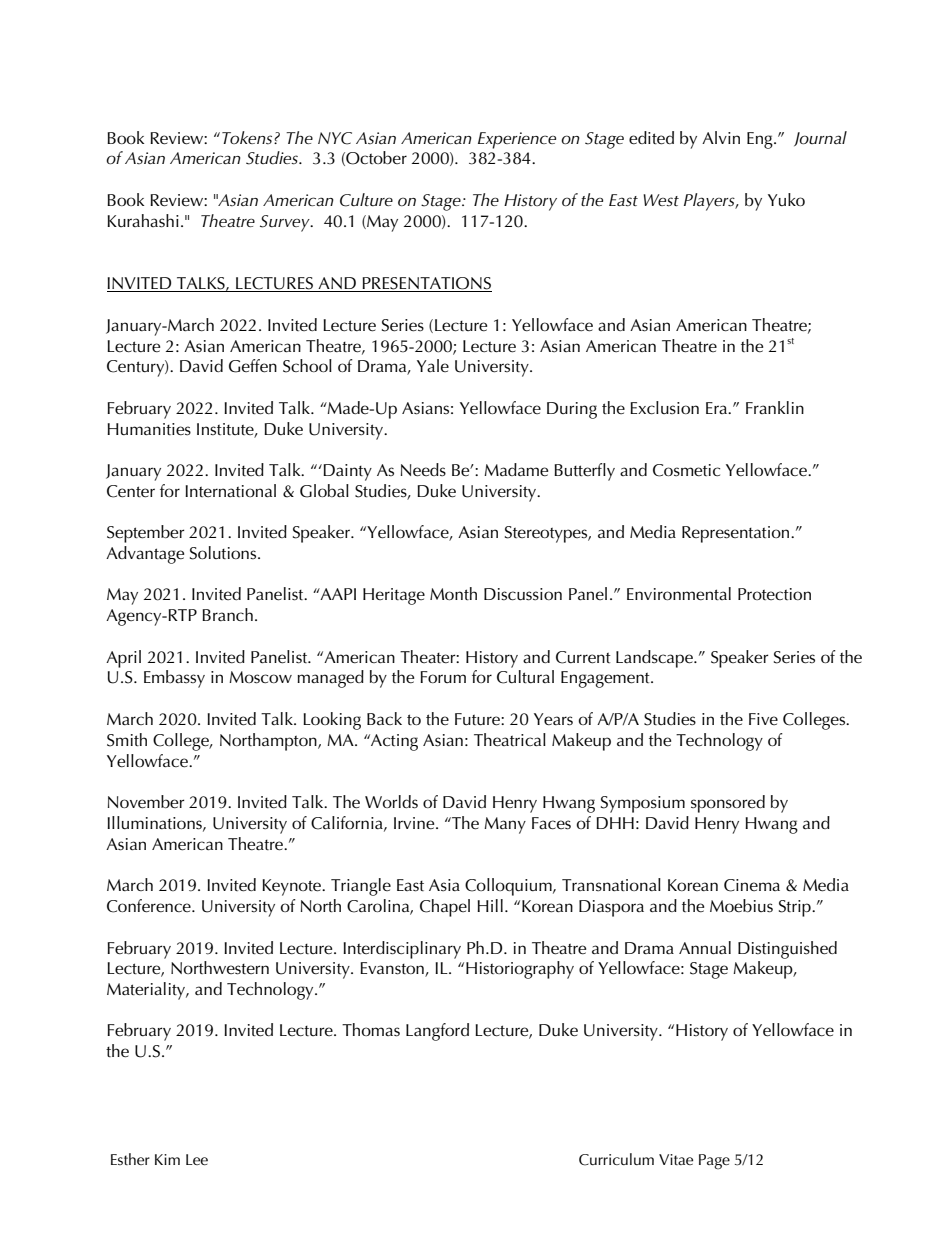 This screenshot has width=952, height=1233. What do you see at coordinates (737, 534) in the screenshot?
I see `Representation` at bounding box center [737, 534].
